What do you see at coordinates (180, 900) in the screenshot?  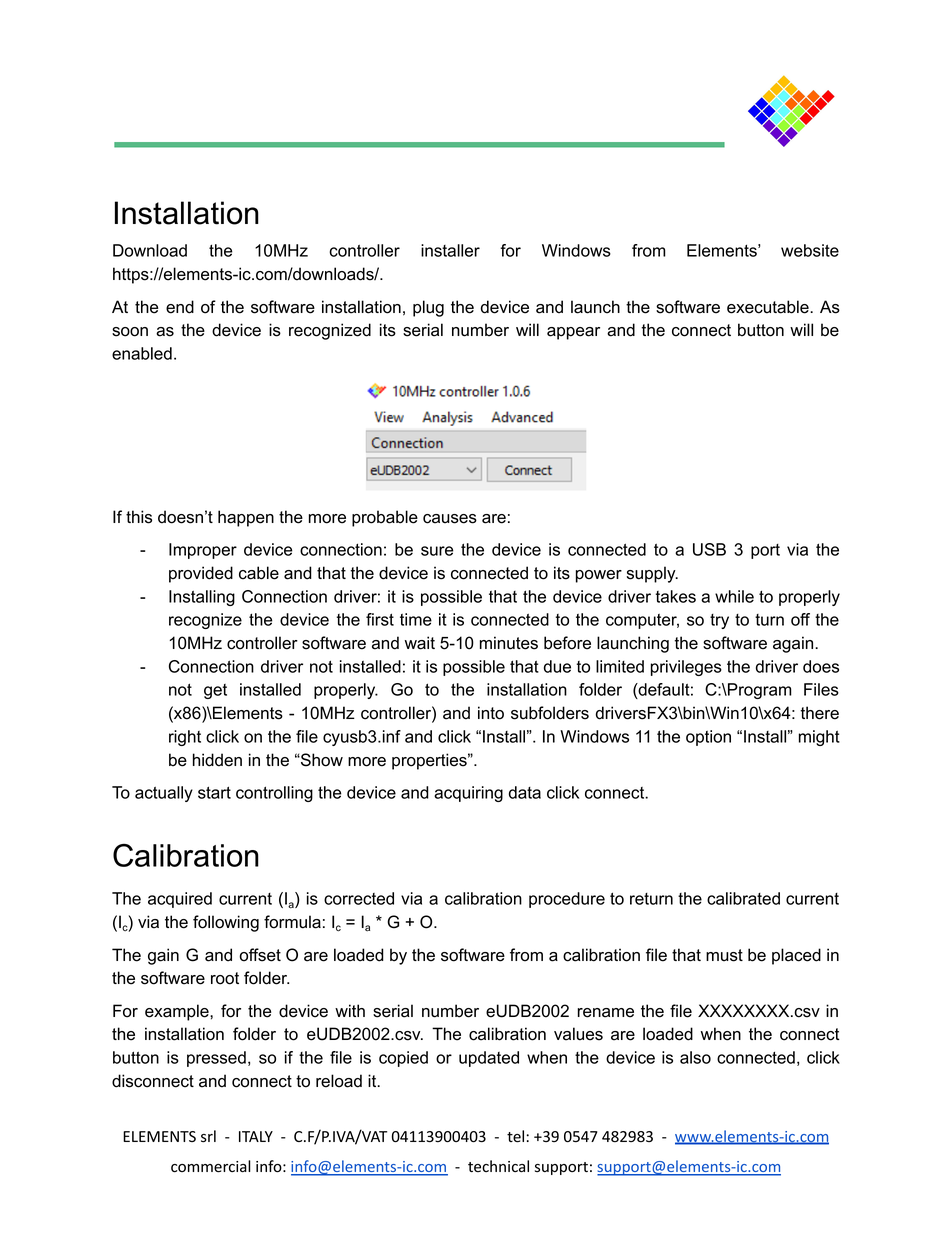 I see `acquired` at bounding box center [180, 900].
